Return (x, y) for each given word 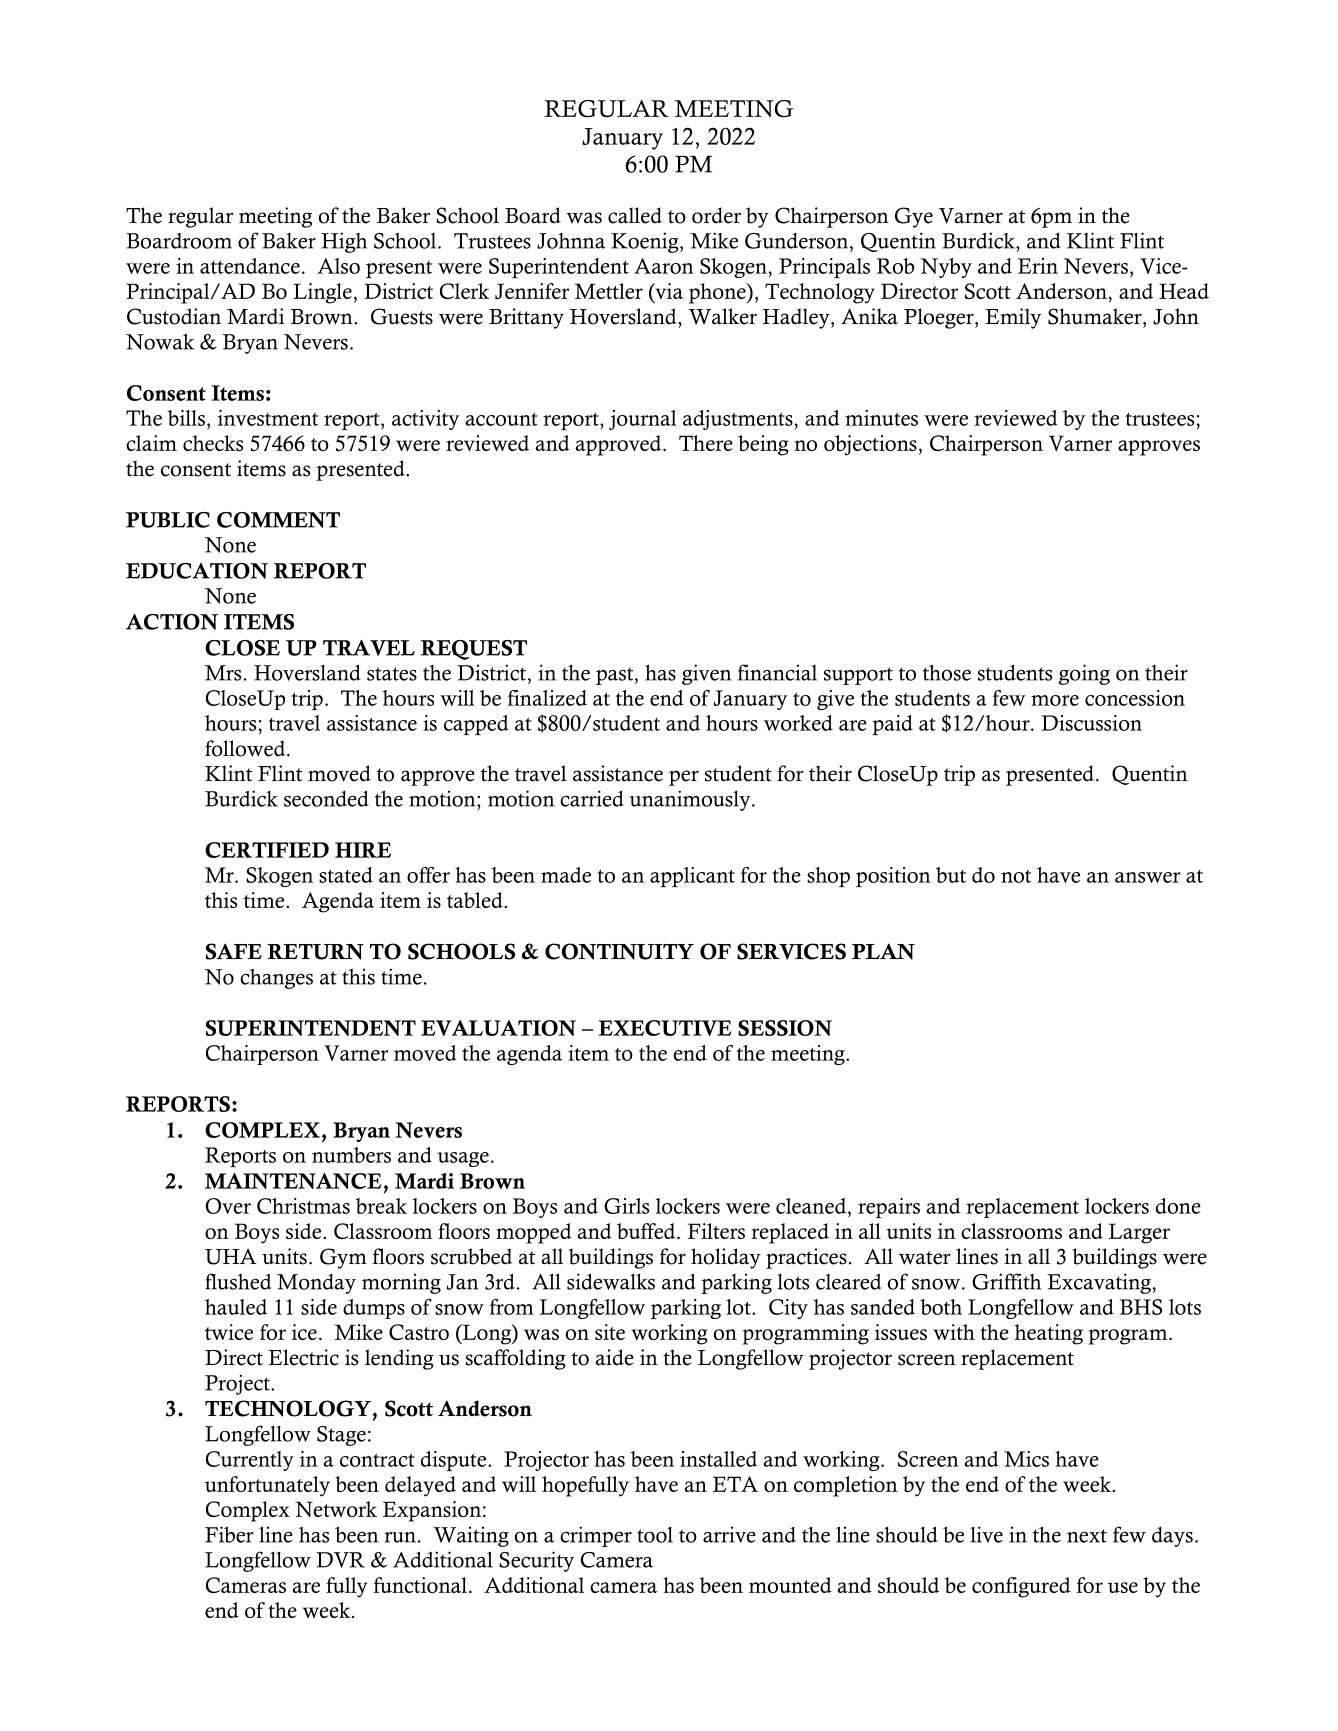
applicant (692, 877)
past (616, 676)
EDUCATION (197, 571)
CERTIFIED (267, 850)
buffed (647, 1231)
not (1016, 876)
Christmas (303, 1206)
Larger (1139, 1233)
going (1084, 674)
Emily (1013, 318)
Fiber (229, 1534)
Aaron (664, 266)
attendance (250, 266)
